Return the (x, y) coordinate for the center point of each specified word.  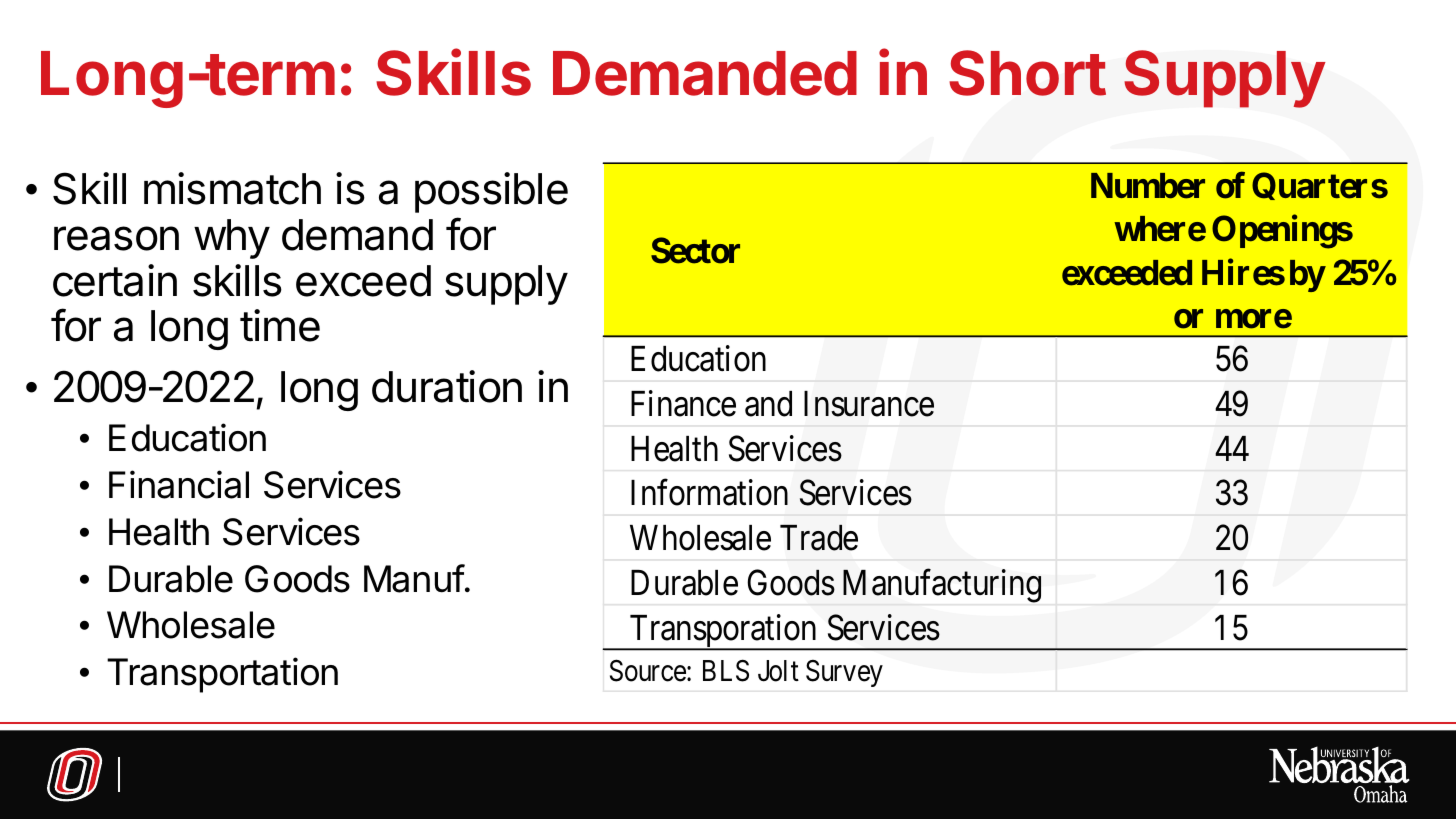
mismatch (232, 188)
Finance (683, 403)
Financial (179, 484)
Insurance (869, 404)
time (280, 325)
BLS (726, 671)
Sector (695, 250)
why (232, 239)
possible (491, 192)
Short (1027, 73)
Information (709, 493)
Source (648, 671)
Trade (819, 538)
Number (1148, 186)
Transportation (222, 675)
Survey (844, 673)
